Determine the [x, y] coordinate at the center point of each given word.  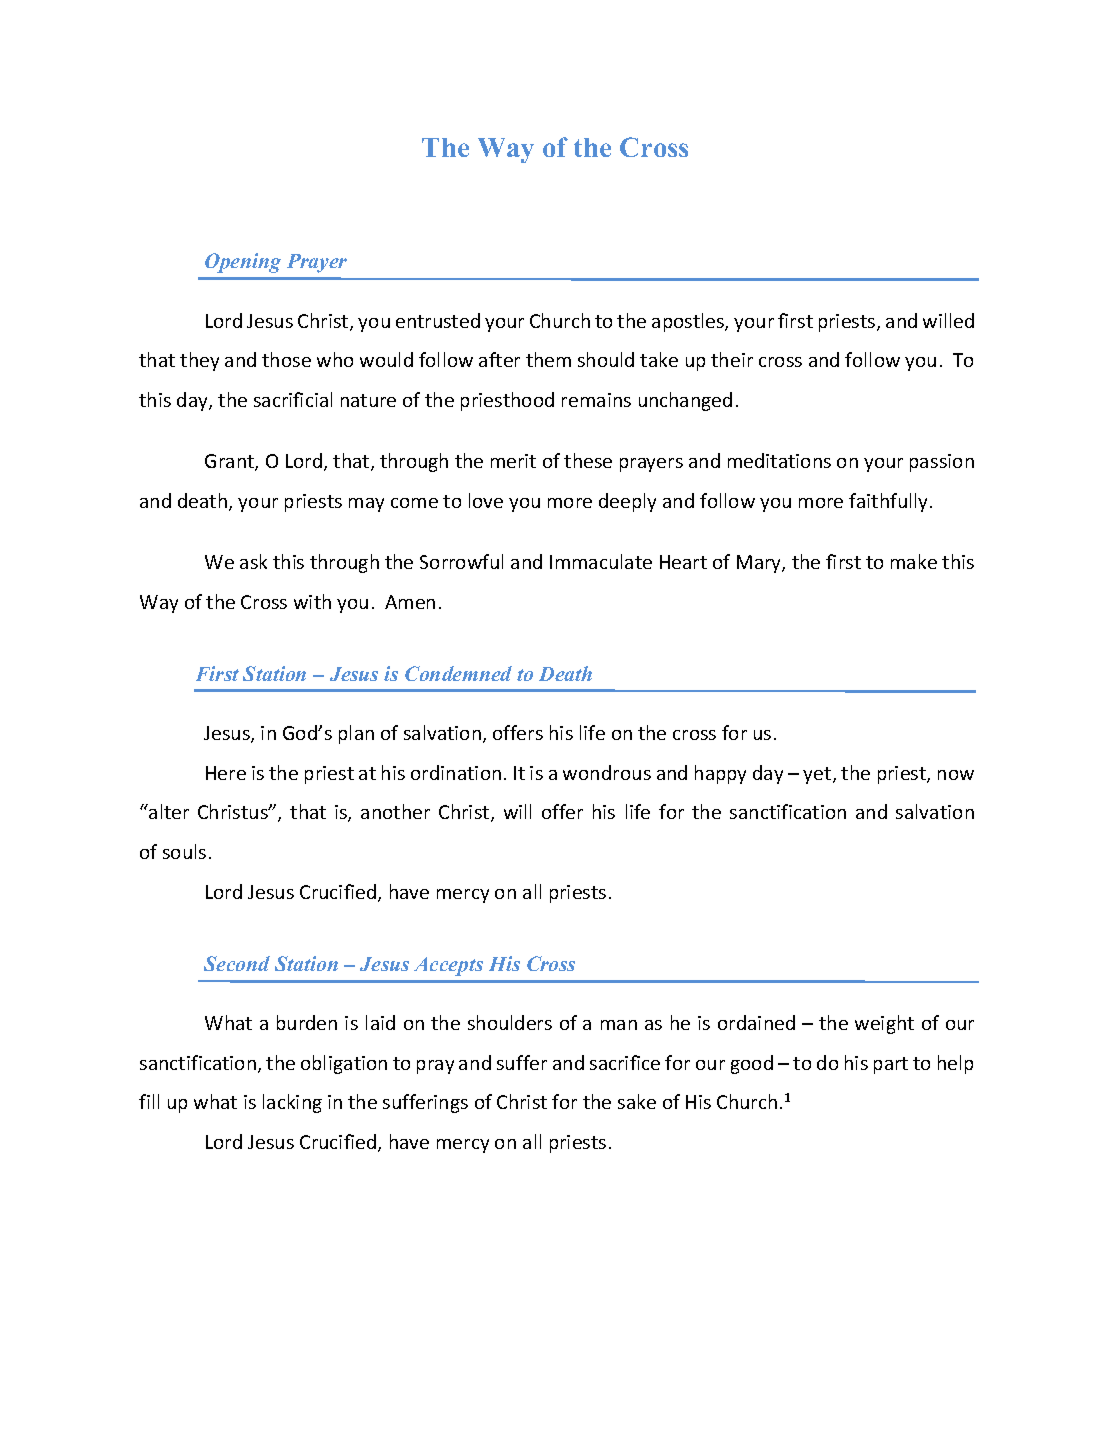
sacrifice [625, 1062]
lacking [292, 1103]
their [732, 359]
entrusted [438, 320]
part [891, 1065]
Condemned [458, 673]
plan [356, 734]
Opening [243, 263]
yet [818, 775]
